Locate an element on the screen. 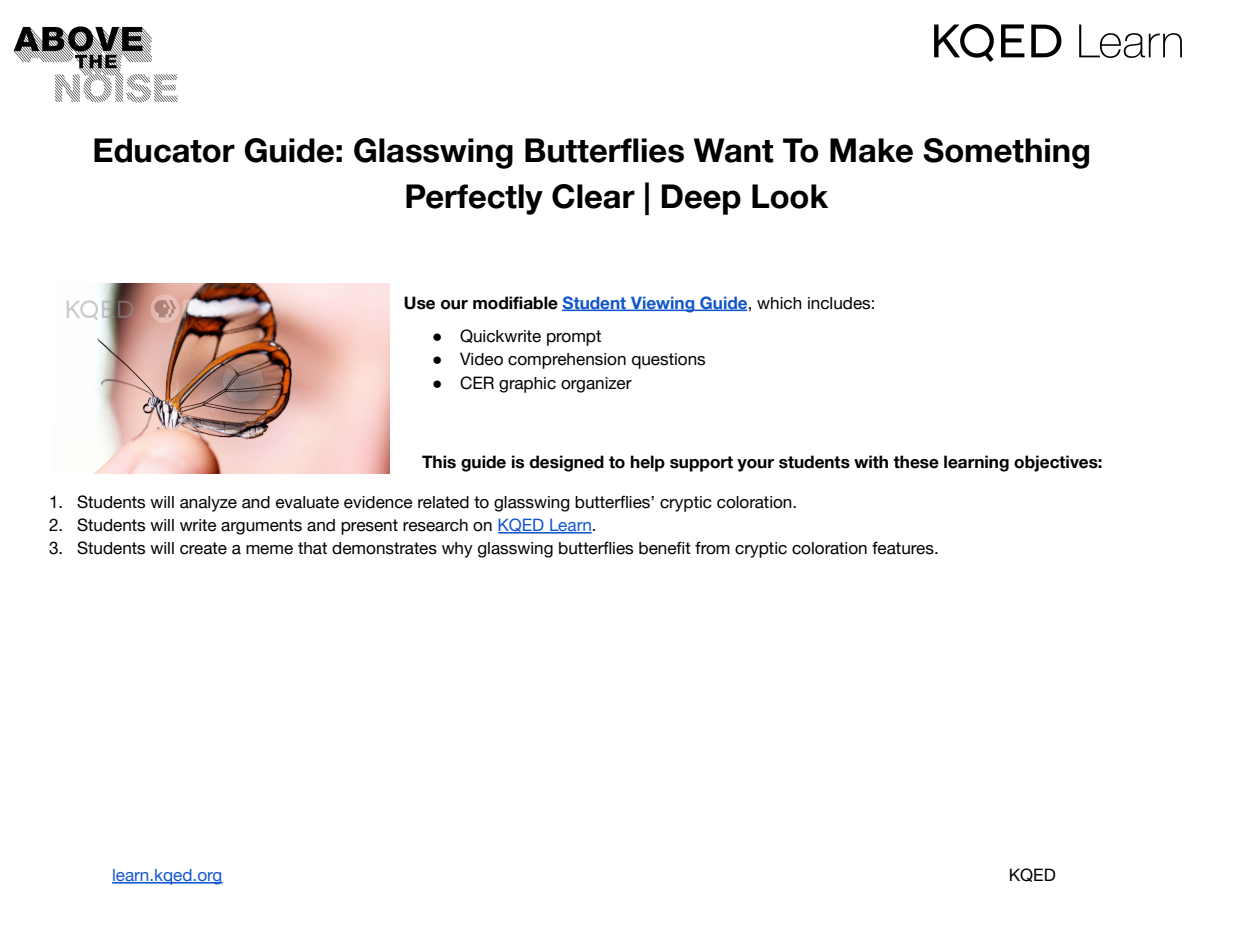 This screenshot has width=1233, height=952. these is located at coordinates (916, 462).
